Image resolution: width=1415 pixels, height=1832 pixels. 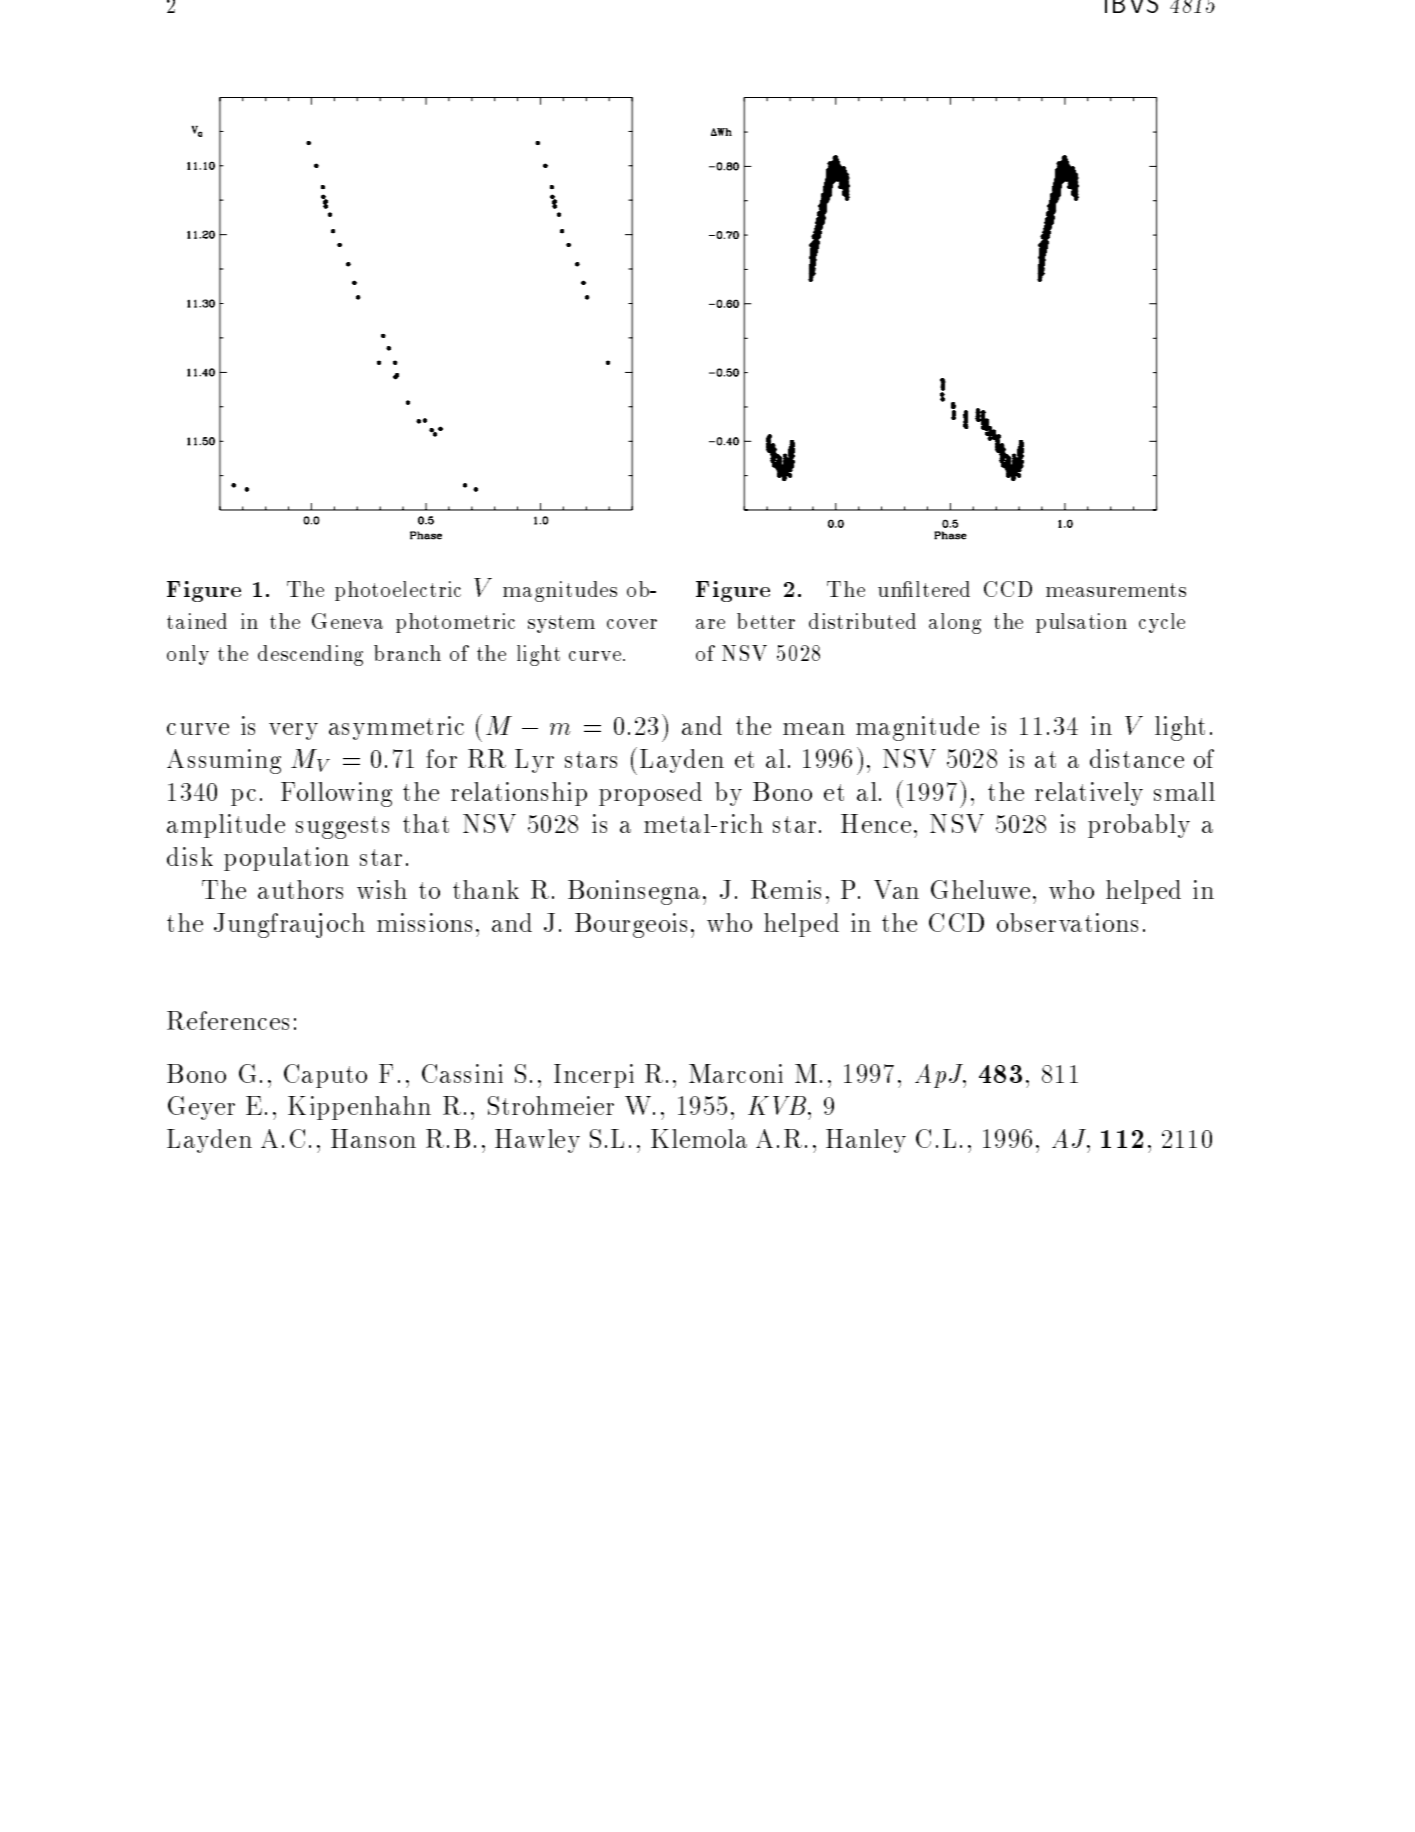 What do you see at coordinates (1081, 623) in the screenshot?
I see `pulsation` at bounding box center [1081, 623].
